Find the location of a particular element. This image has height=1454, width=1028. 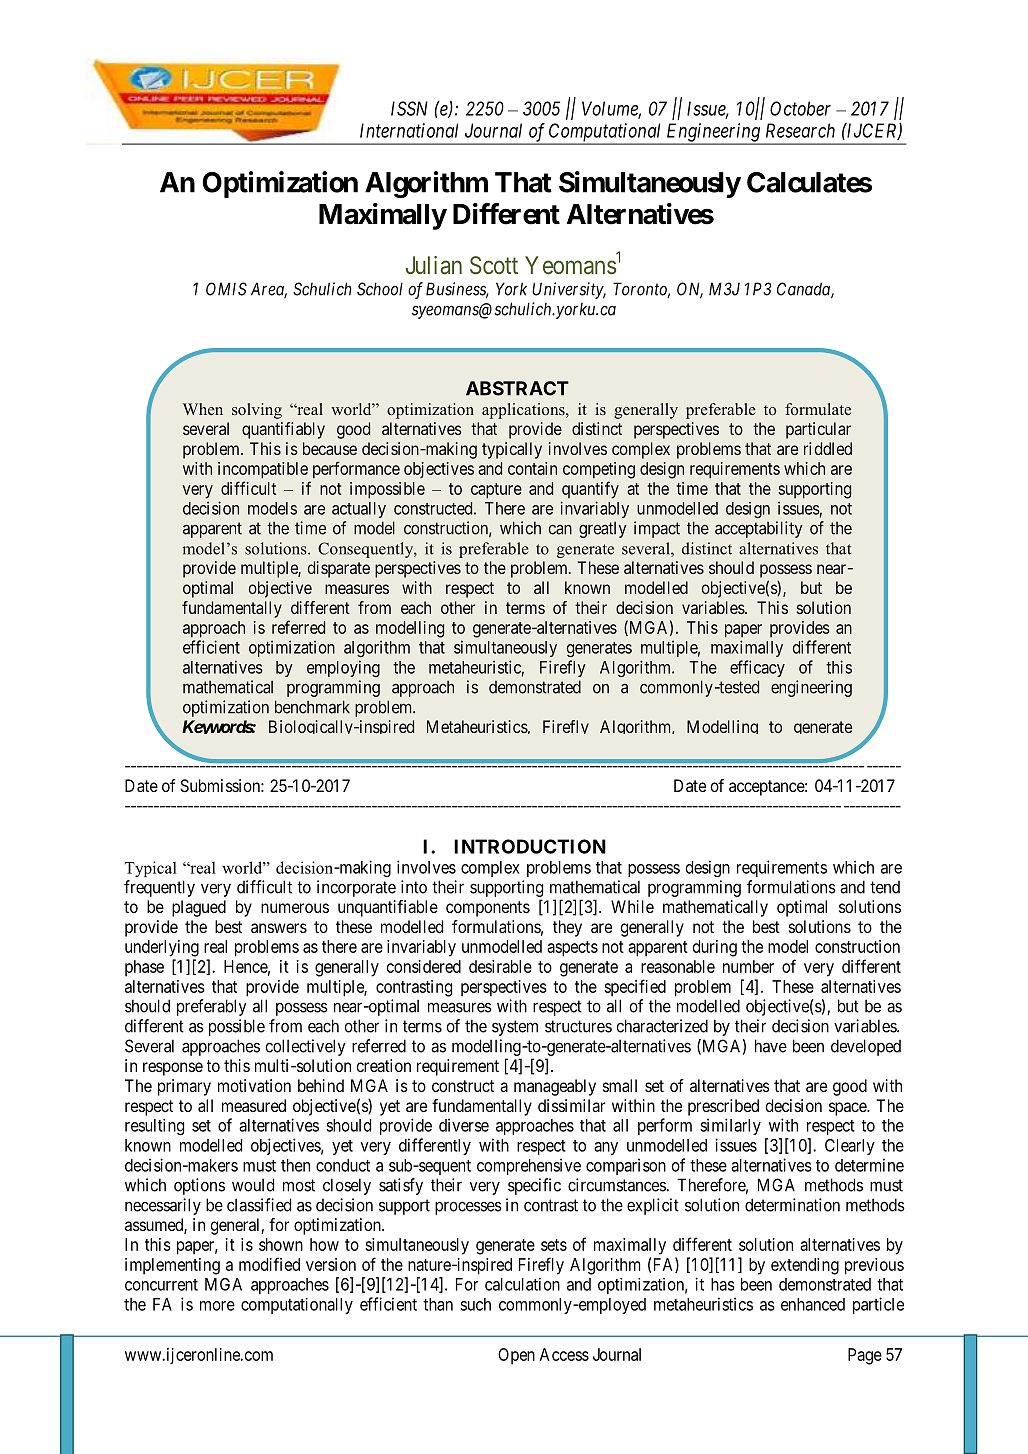

Research is located at coordinates (800, 130).
